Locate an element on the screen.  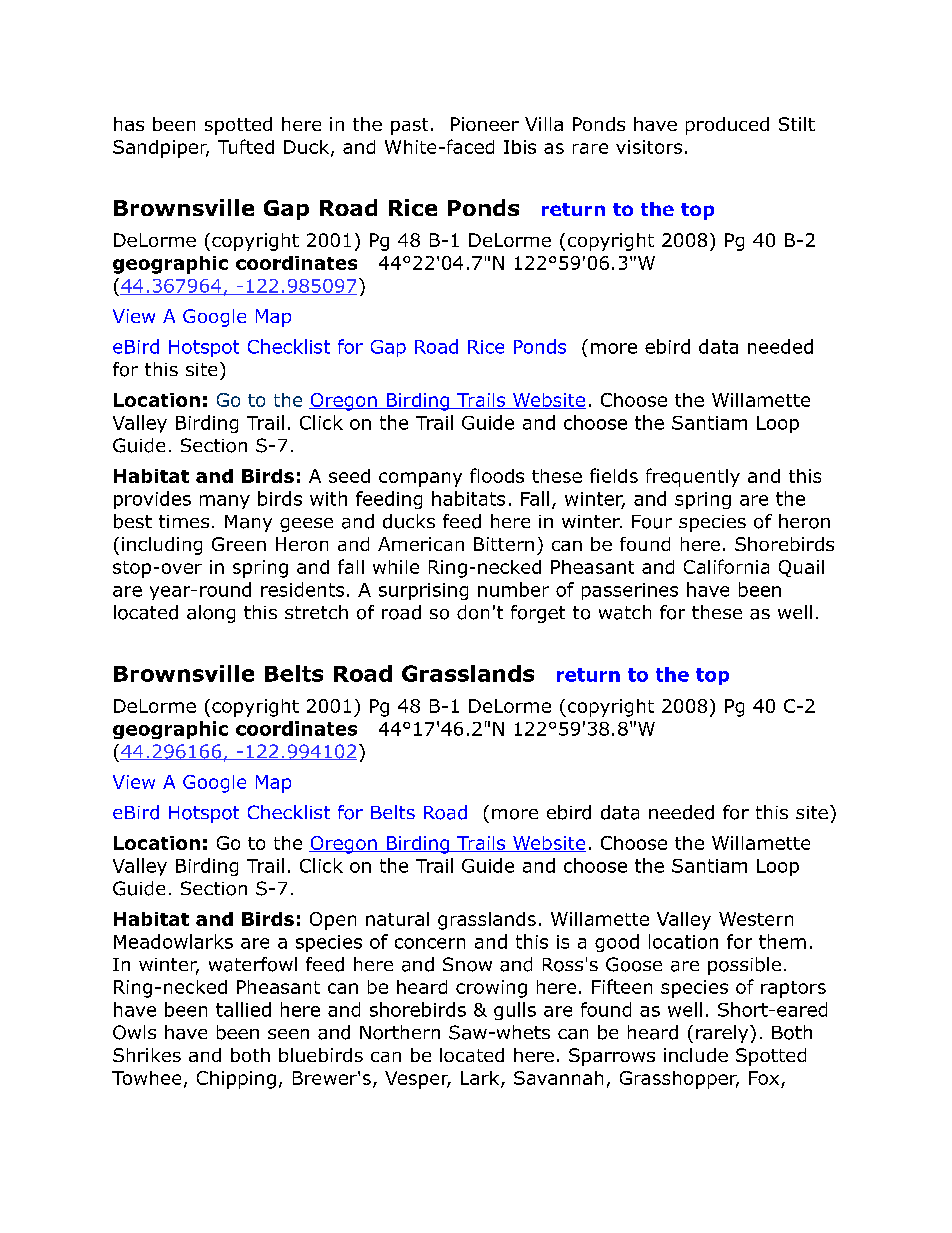
Pioneer is located at coordinates (485, 124).
